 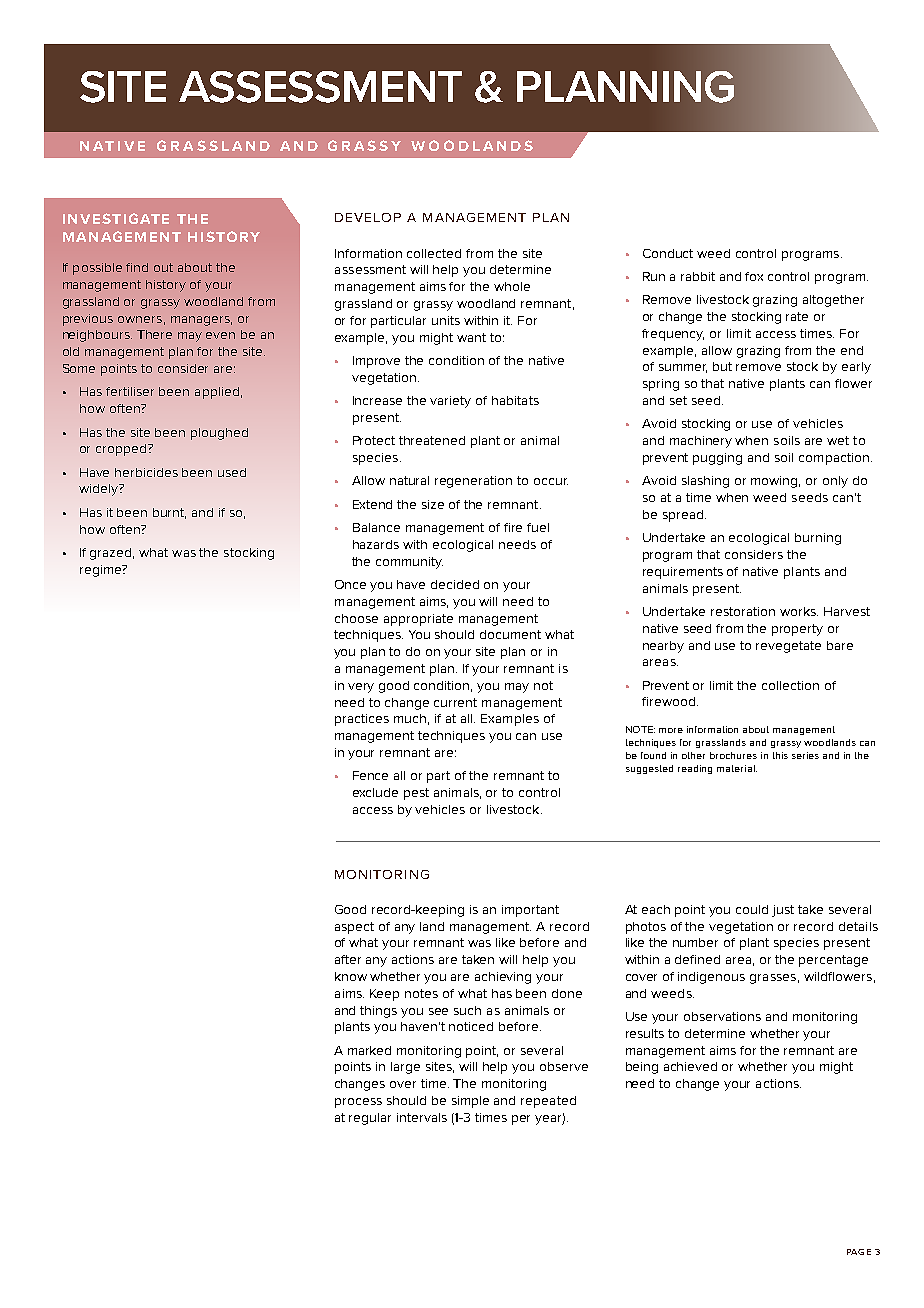 I want to click on material, so click(x=737, y=768).
